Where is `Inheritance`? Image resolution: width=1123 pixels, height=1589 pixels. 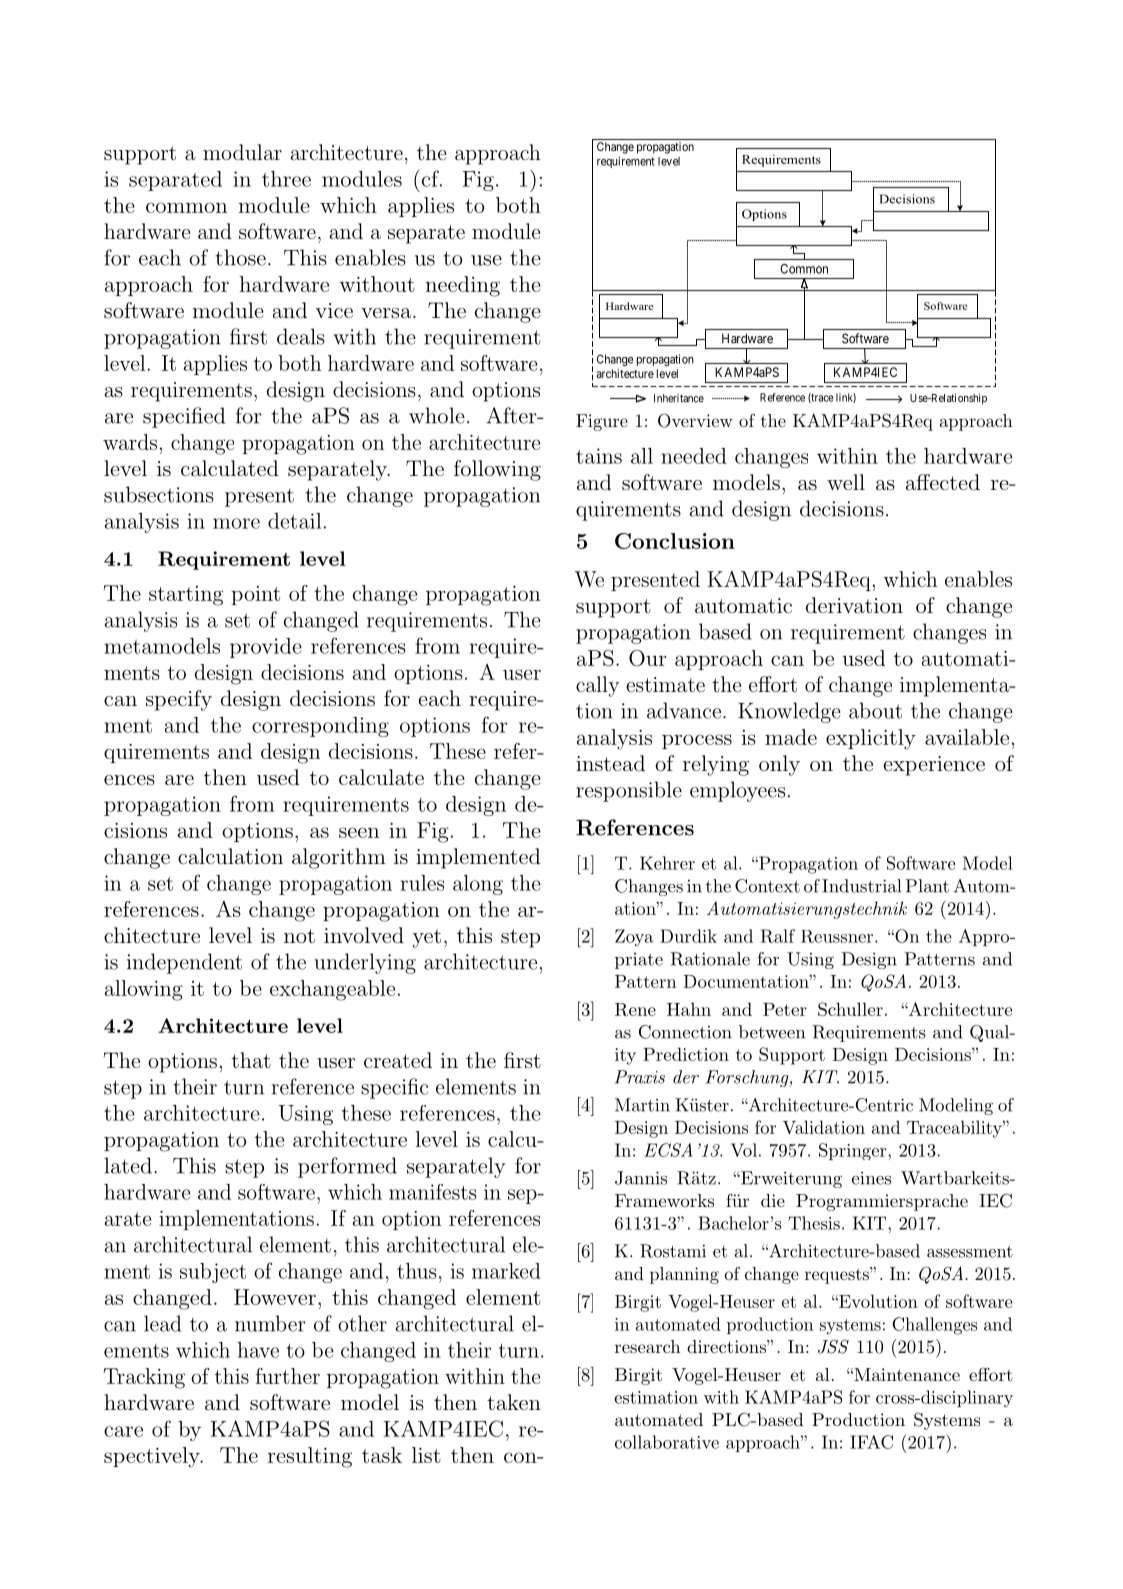 Inheritance is located at coordinates (679, 398).
